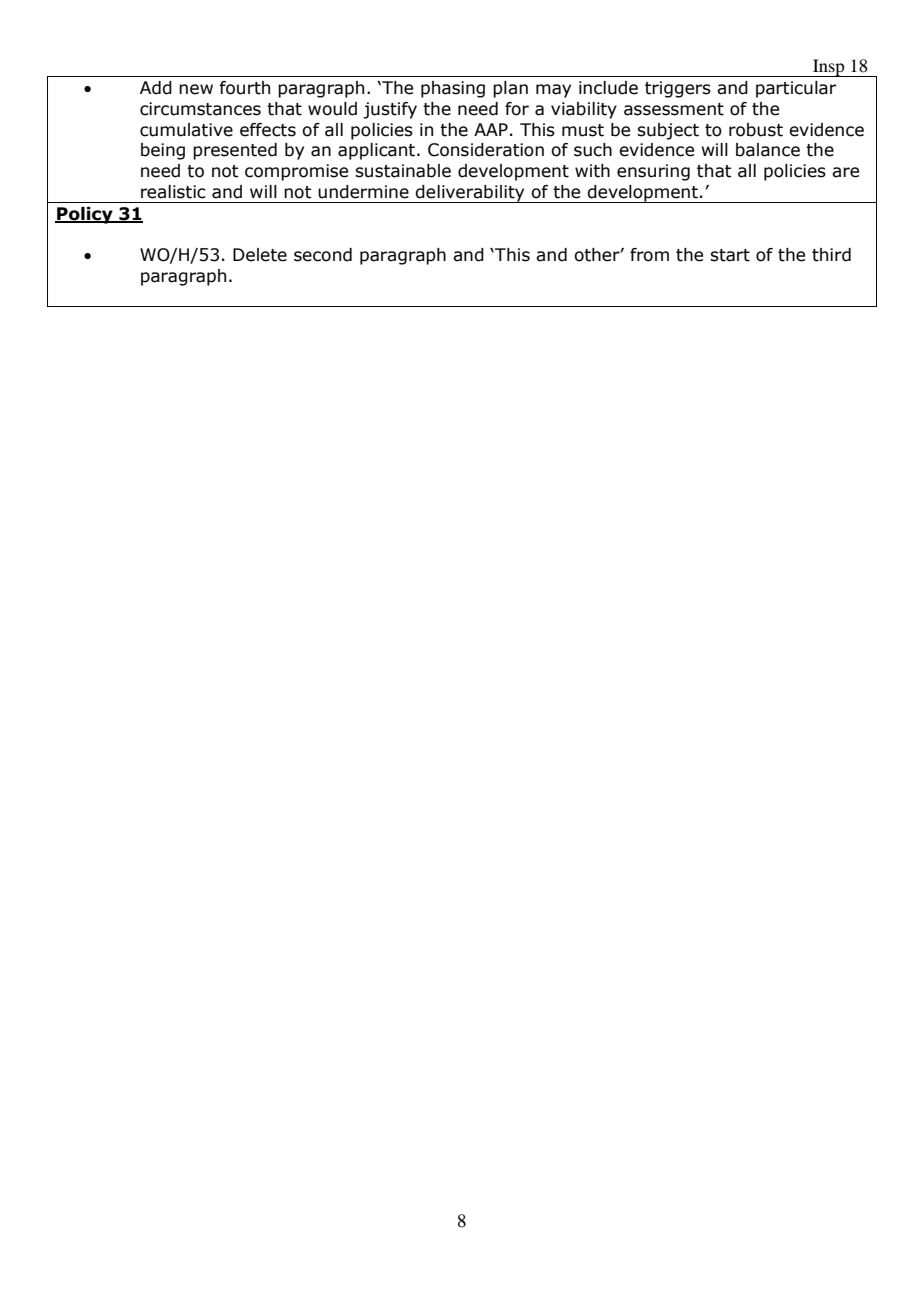 This screenshot has height=1308, width=924. I want to click on second, so click(323, 255).
